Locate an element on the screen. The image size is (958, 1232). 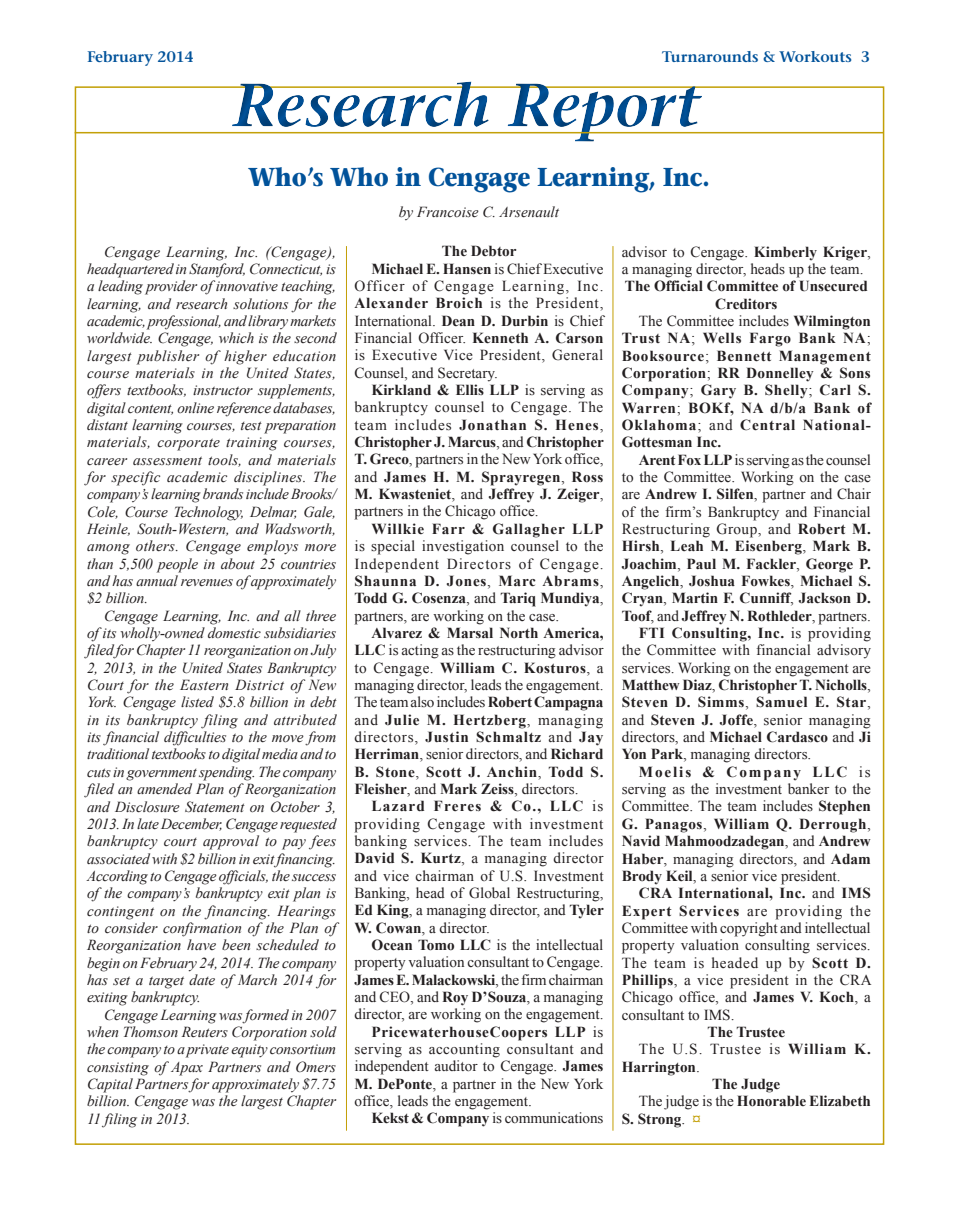
provider is located at coordinates (171, 287).
